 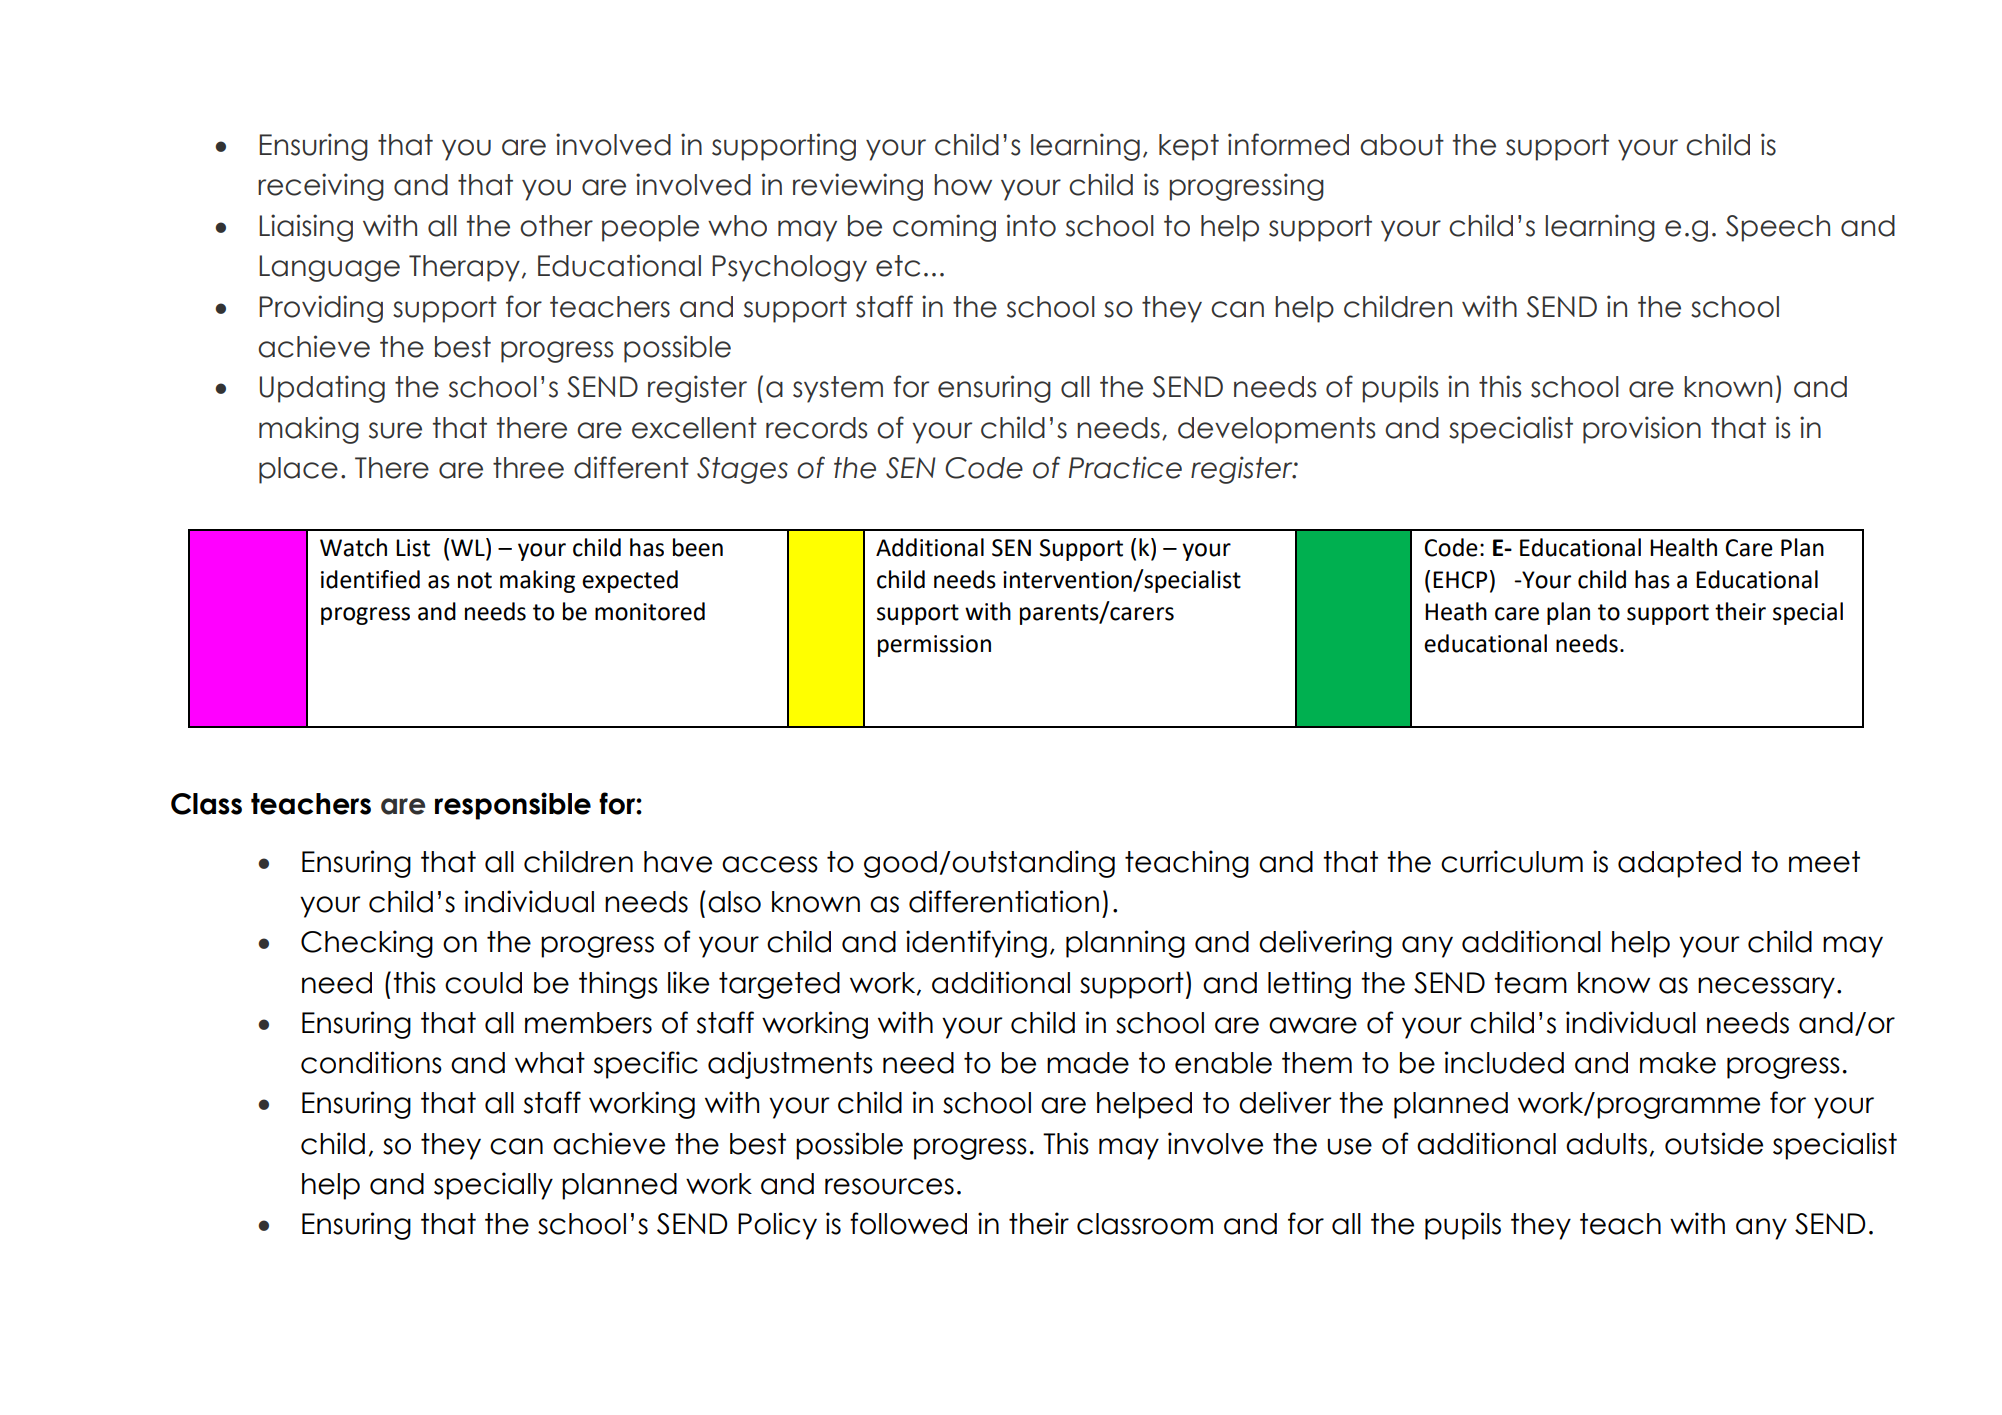 What do you see at coordinates (976, 944) in the screenshot?
I see `identifying` at bounding box center [976, 944].
